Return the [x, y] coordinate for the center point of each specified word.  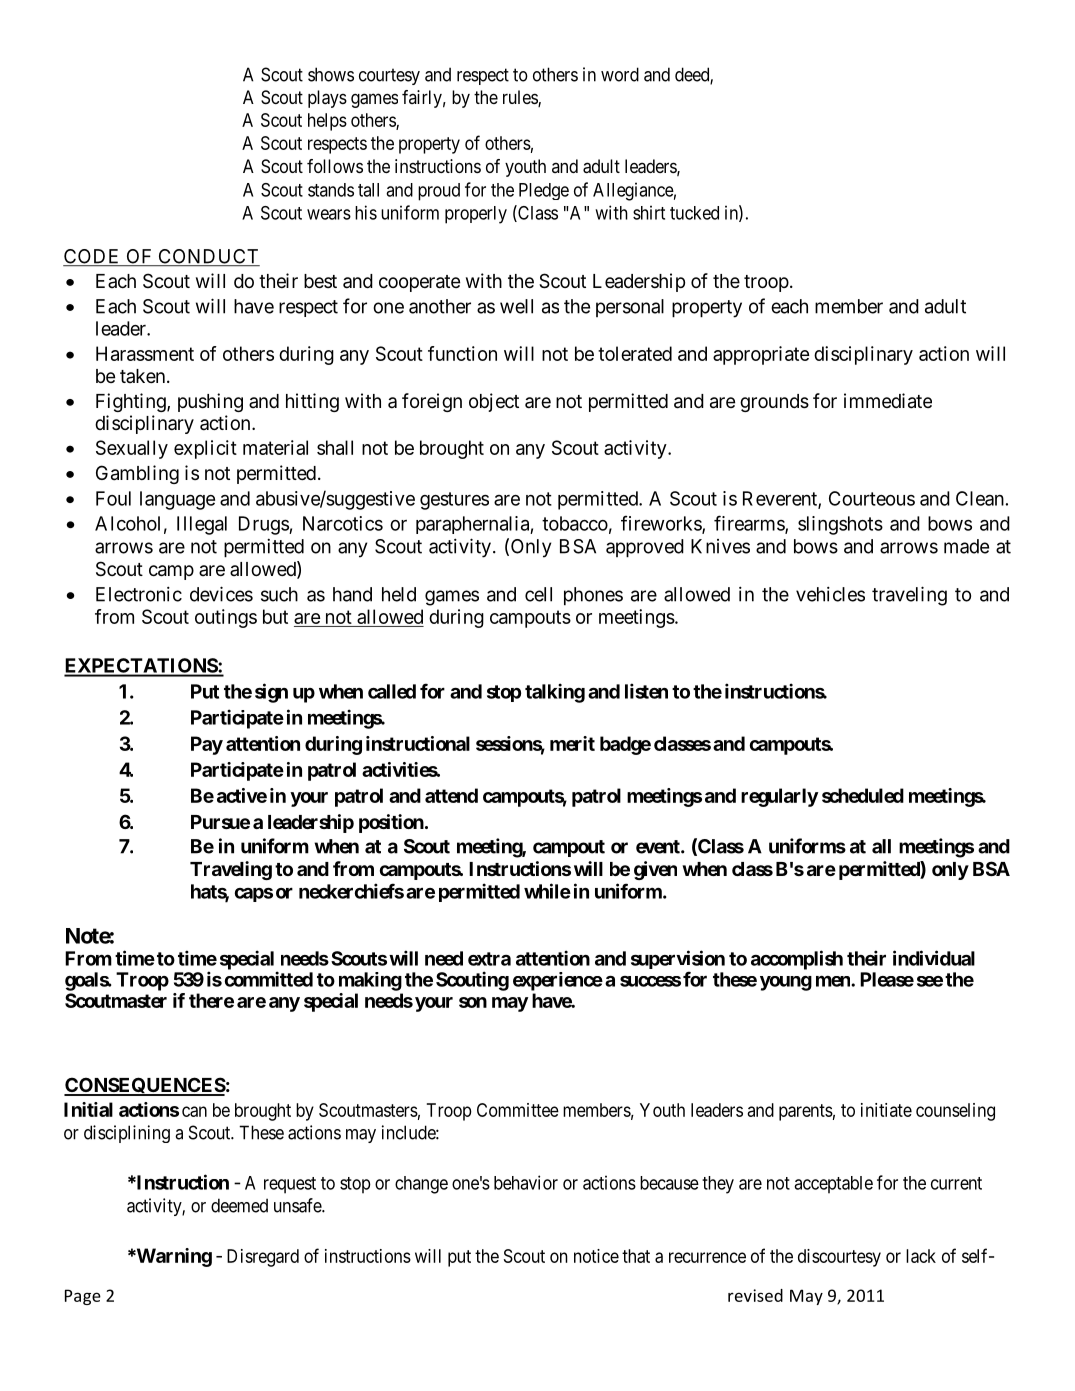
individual [934, 958]
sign [271, 693]
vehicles [830, 594]
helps [327, 122]
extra [489, 959]
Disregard [263, 1258]
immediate [888, 401]
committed [269, 979]
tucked [694, 213]
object [494, 402]
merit [572, 743]
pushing [210, 402]
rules [521, 98]
